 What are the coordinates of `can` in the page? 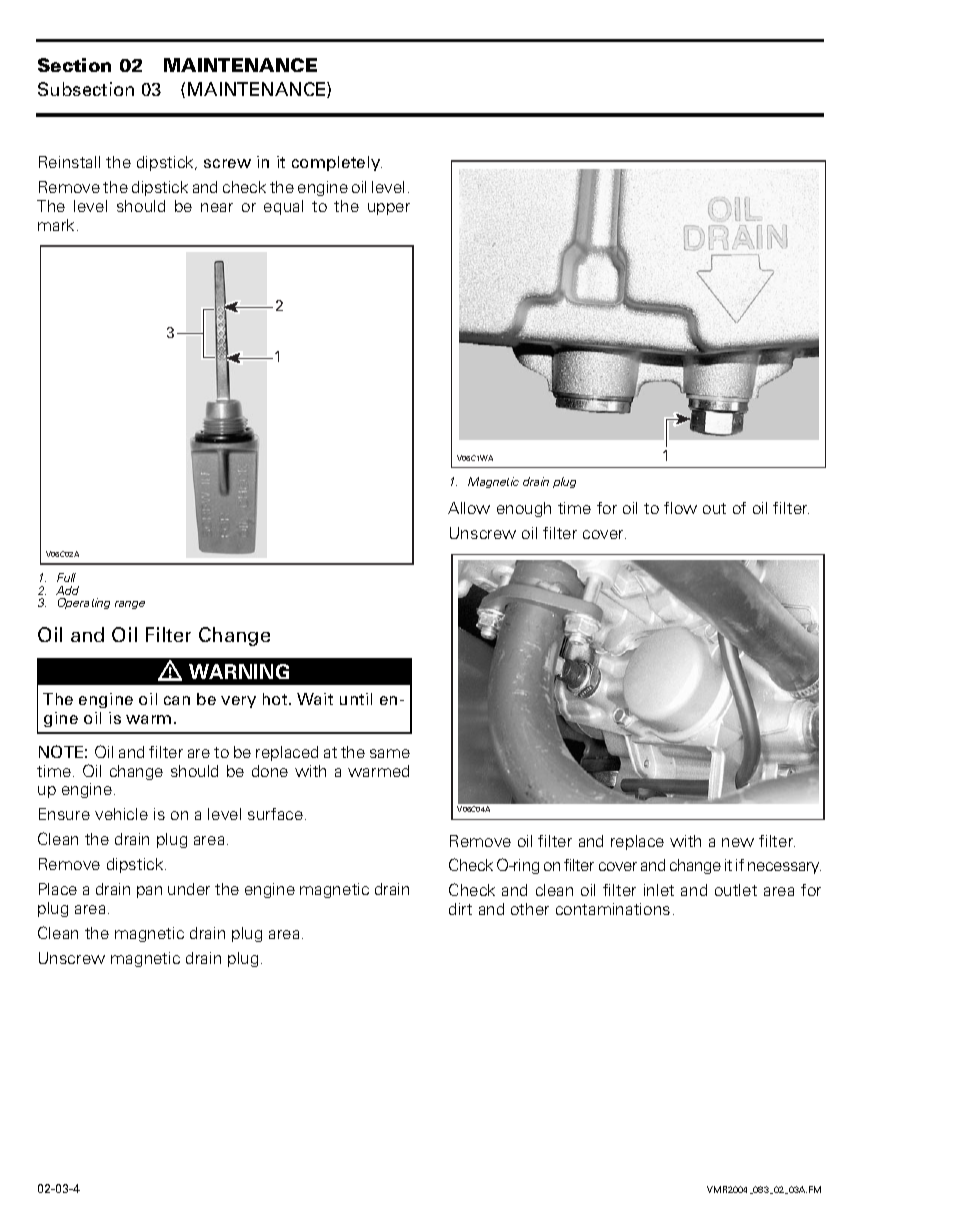 It's located at (177, 700).
